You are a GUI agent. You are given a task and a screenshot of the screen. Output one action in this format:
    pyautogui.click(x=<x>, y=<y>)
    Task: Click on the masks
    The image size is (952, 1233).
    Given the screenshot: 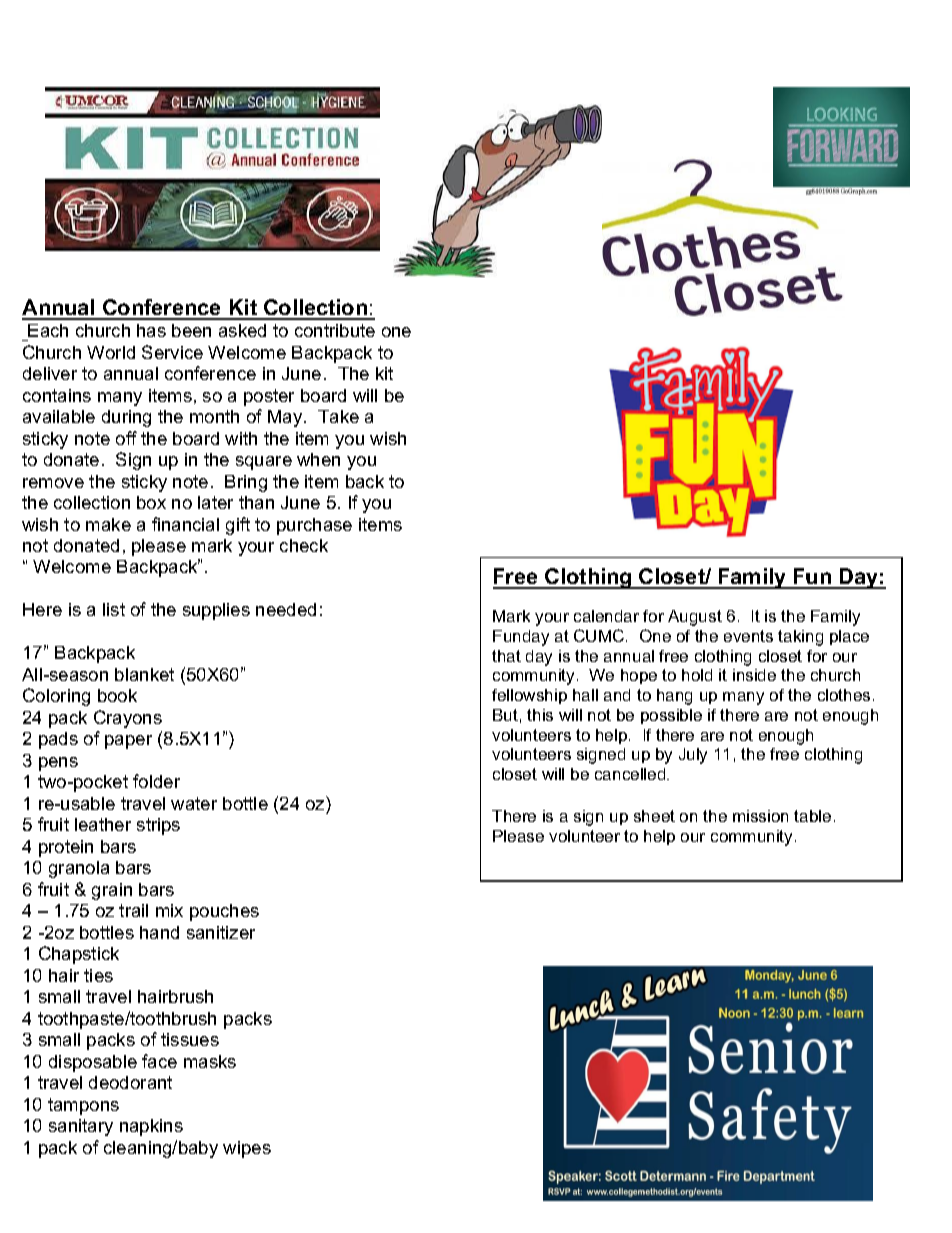 What is the action you would take?
    pyautogui.click(x=210, y=1061)
